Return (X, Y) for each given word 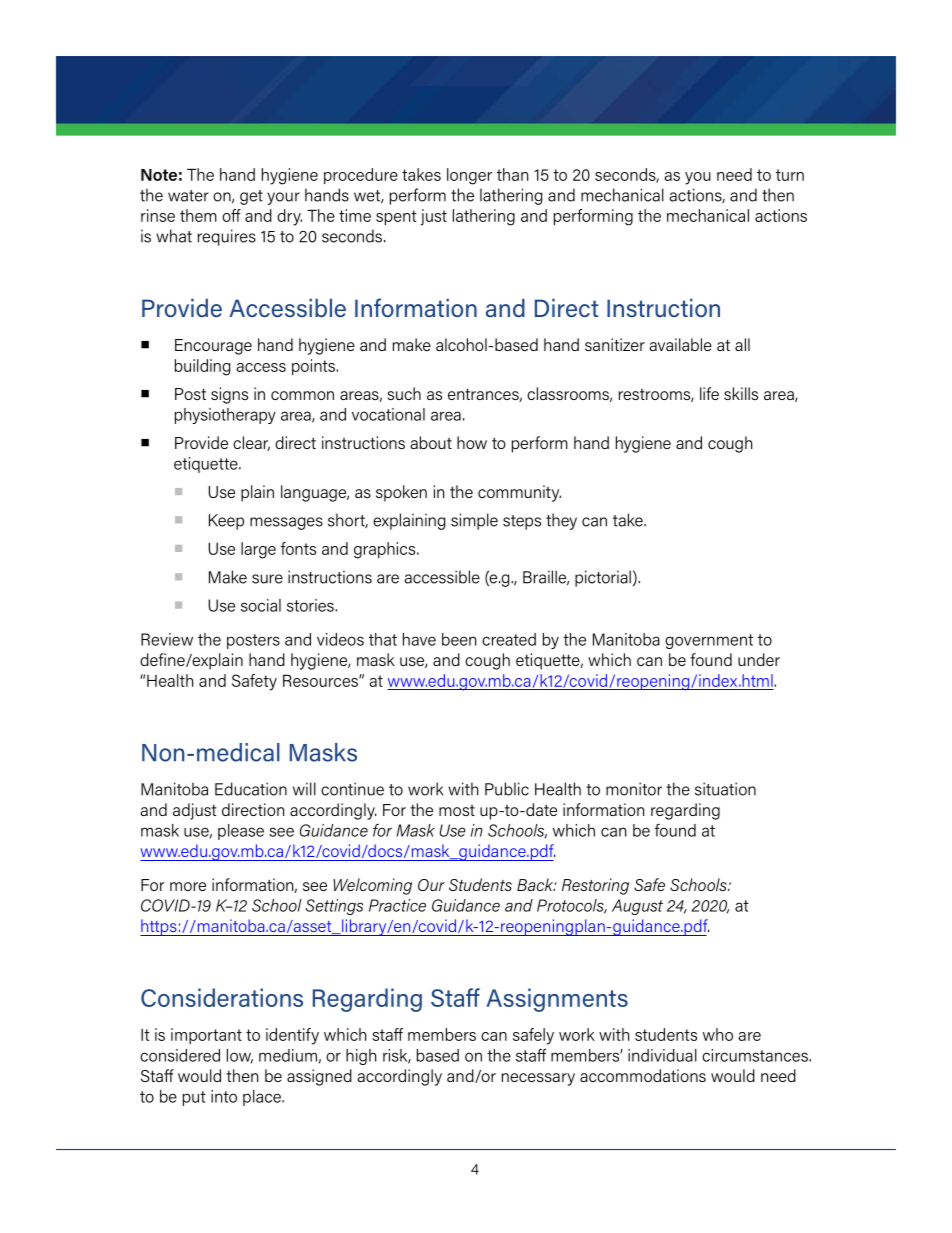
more (188, 886)
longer (469, 176)
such (404, 393)
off (231, 215)
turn (790, 175)
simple (474, 521)
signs (229, 395)
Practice (397, 905)
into (224, 1096)
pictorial (603, 578)
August (637, 907)
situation (725, 789)
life (709, 393)
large (258, 550)
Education (251, 789)
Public (507, 789)
